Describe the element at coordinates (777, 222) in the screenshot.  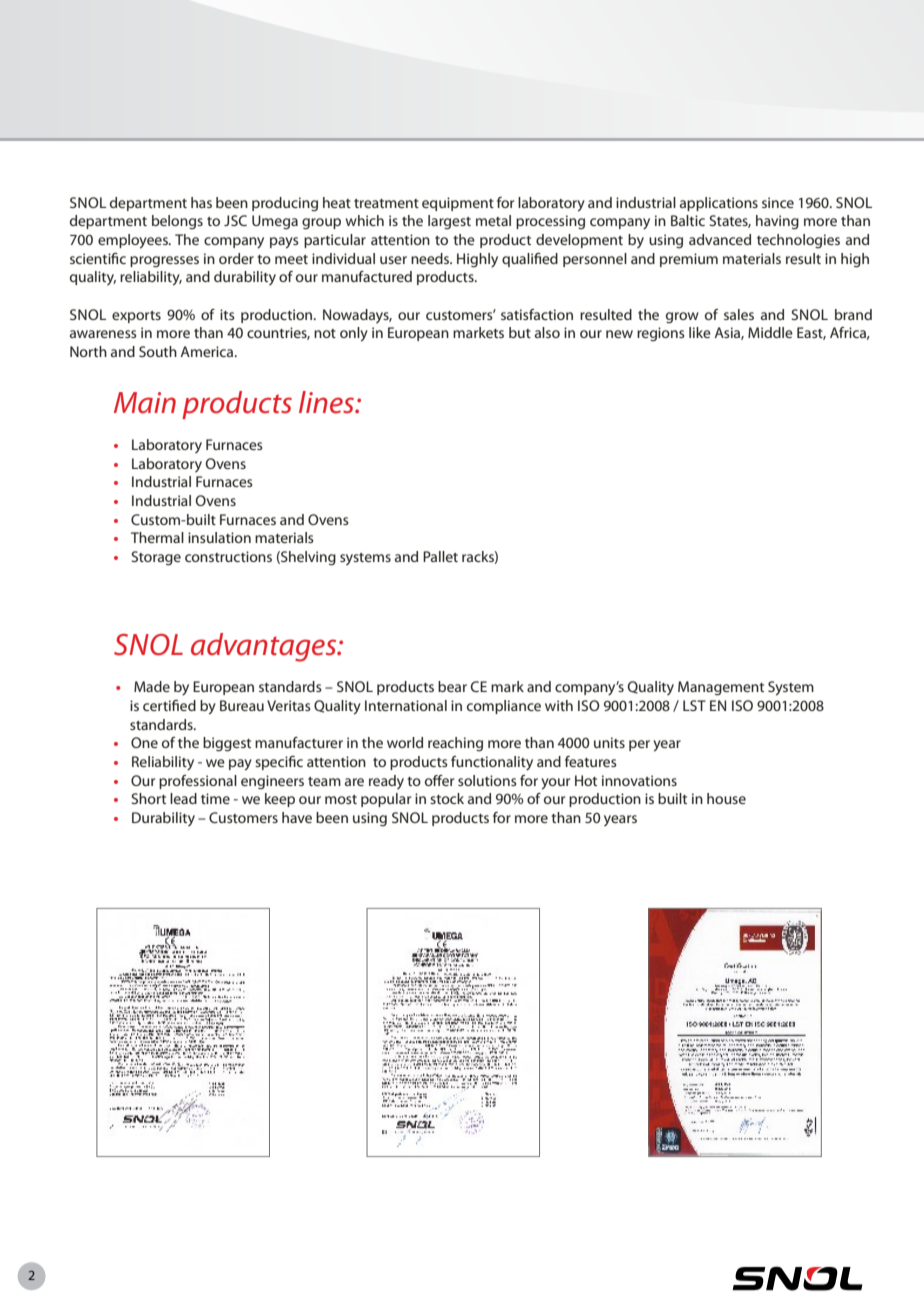
I see `having` at that location.
